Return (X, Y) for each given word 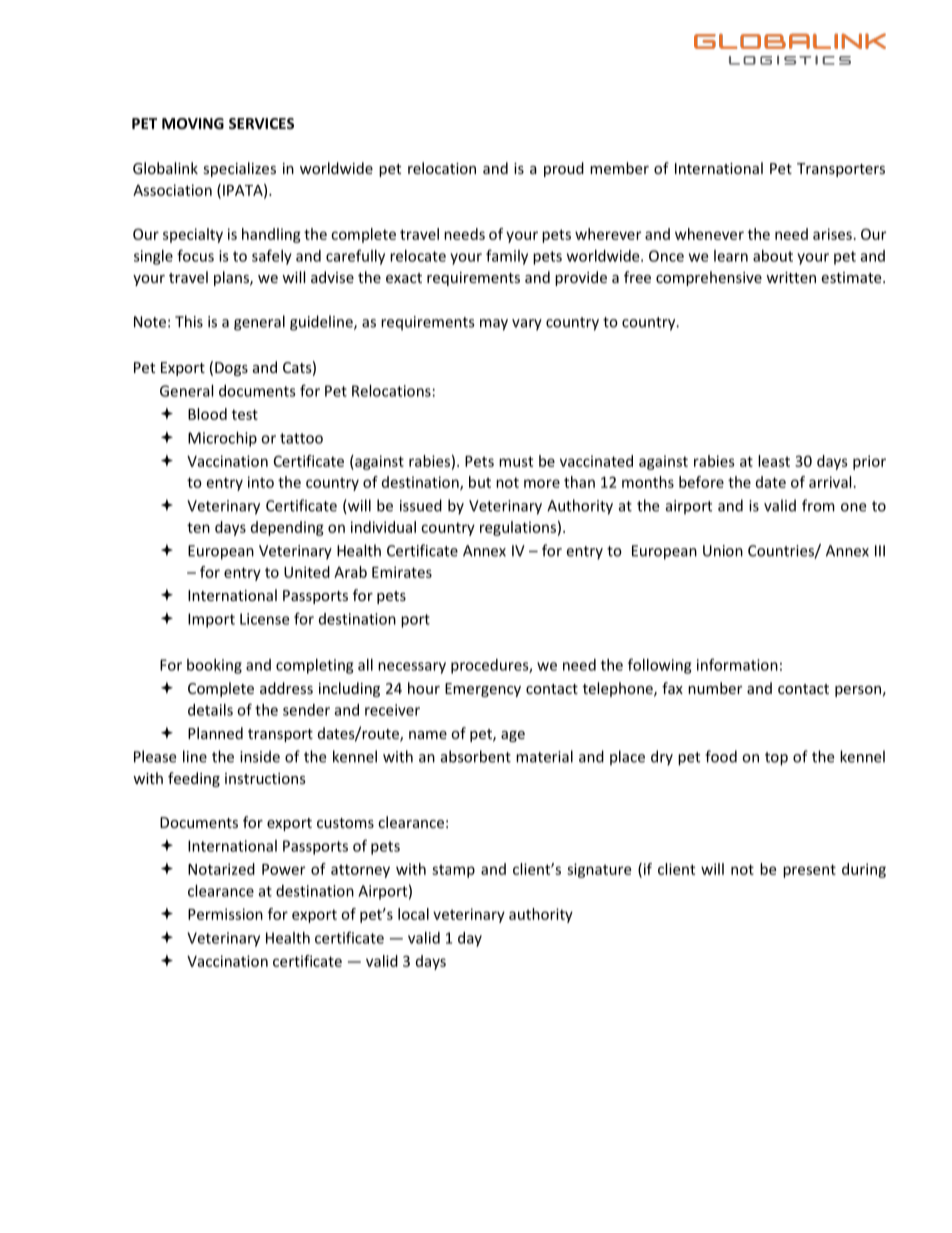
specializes (239, 169)
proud (564, 169)
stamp (453, 871)
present (809, 871)
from (818, 505)
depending (287, 528)
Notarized (221, 869)
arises (832, 234)
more (542, 483)
